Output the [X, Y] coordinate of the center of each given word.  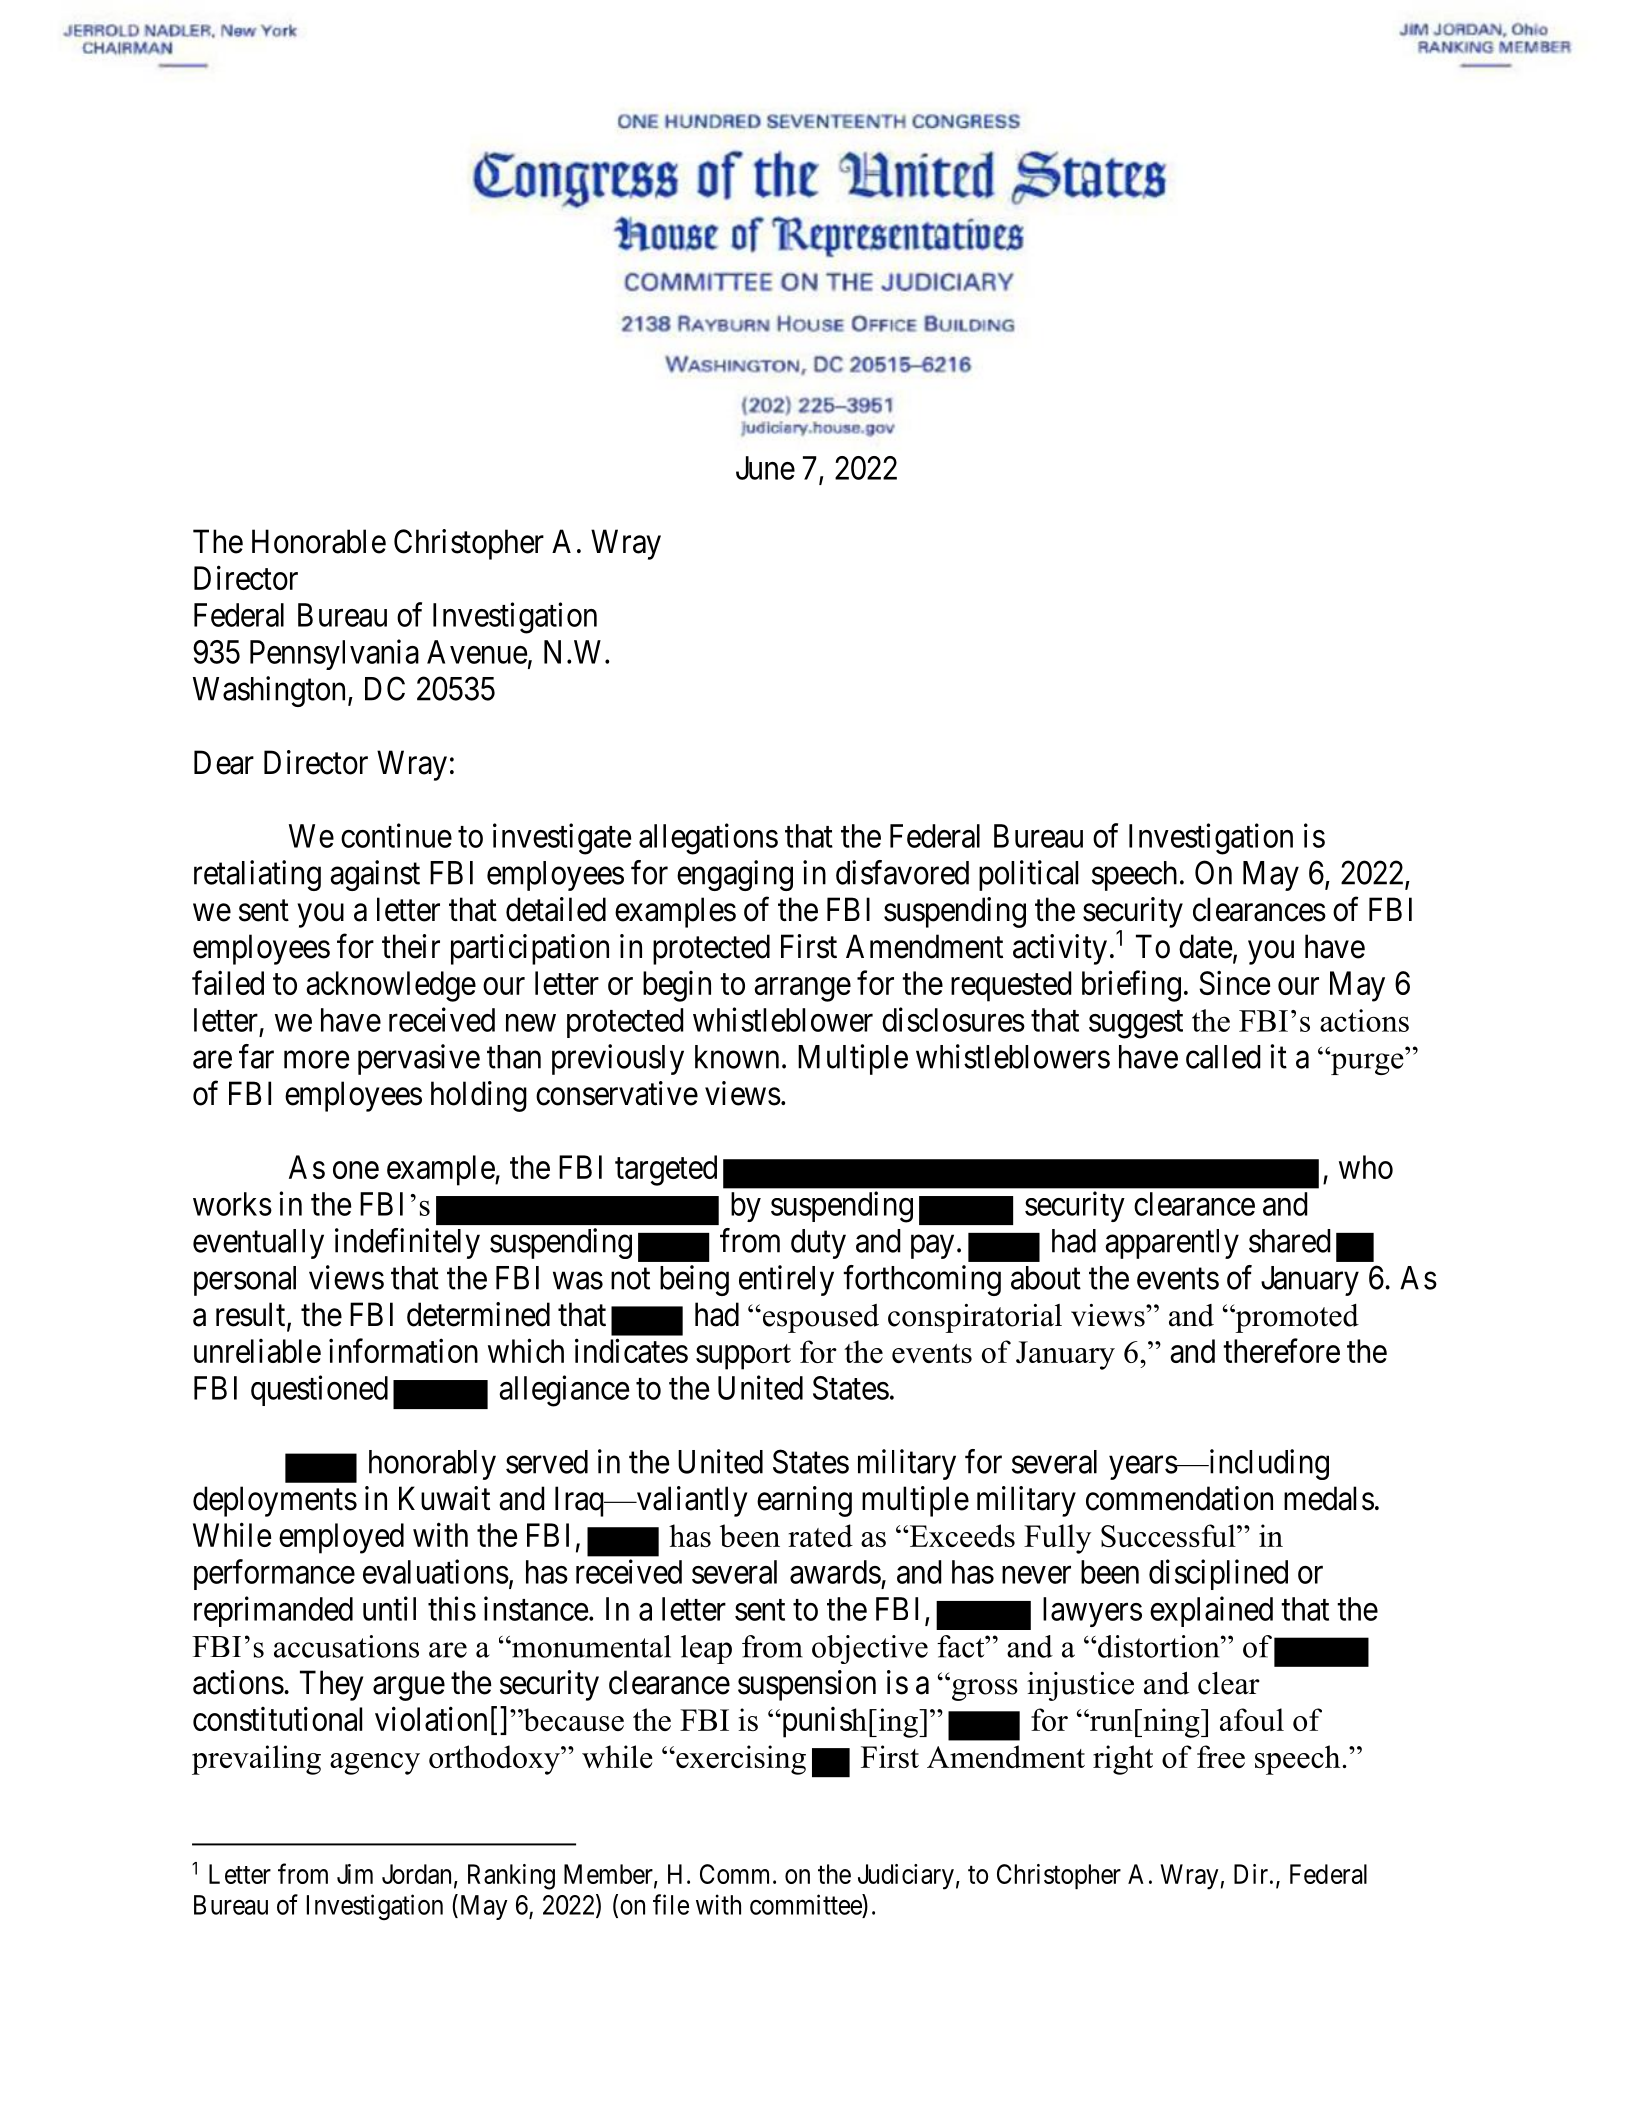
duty [818, 1244]
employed [341, 1538]
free [1221, 1756]
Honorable [319, 541]
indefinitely [407, 1243]
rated [820, 1535]
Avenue [477, 652]
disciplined [1218, 1574]
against [375, 875]
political [1028, 875]
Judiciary [906, 1877]
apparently [1172, 1244]
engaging [735, 875]
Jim [355, 1874]
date [1205, 946]
